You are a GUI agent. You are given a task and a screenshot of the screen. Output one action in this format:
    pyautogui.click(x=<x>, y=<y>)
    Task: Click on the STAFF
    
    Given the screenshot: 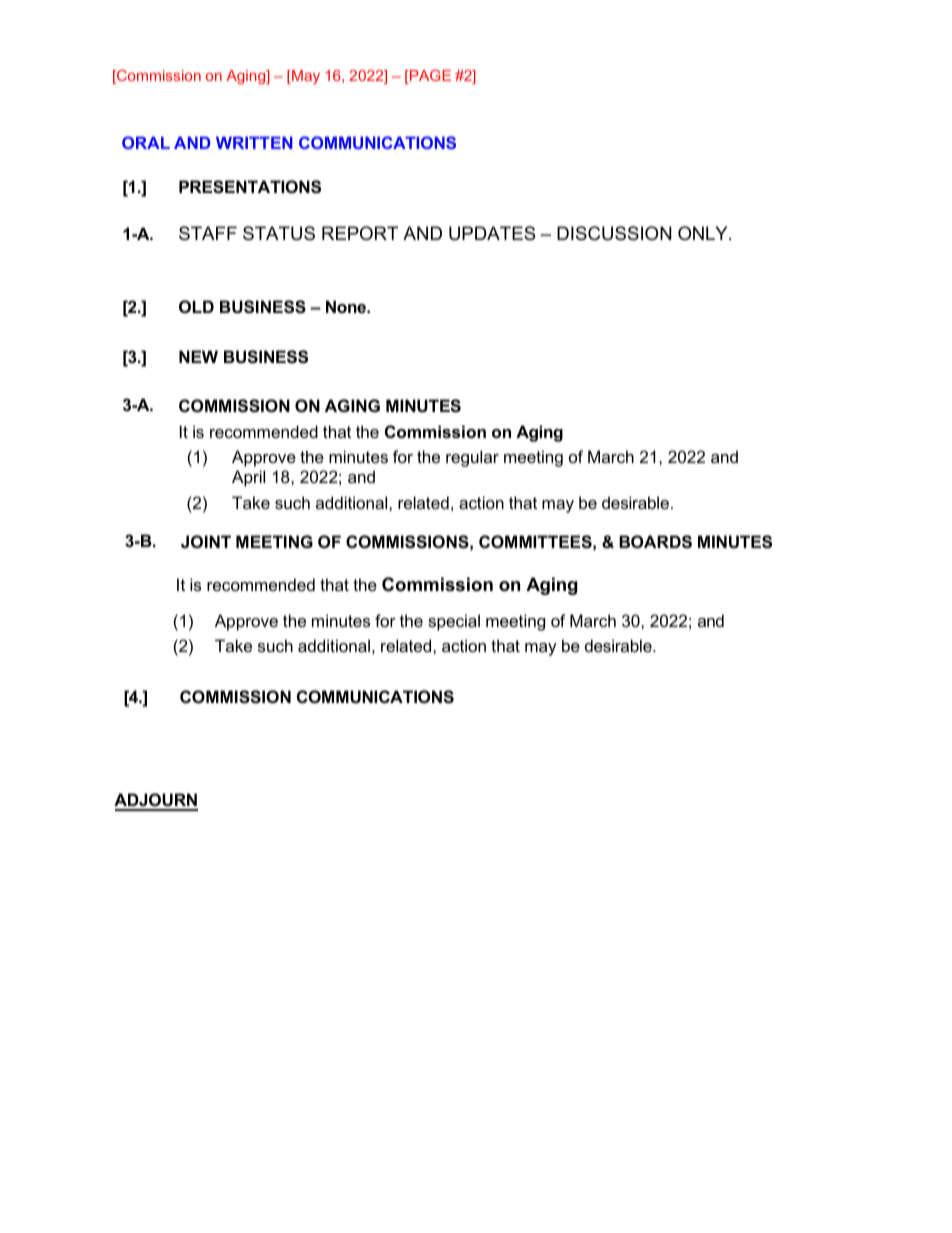 What is the action you would take?
    pyautogui.click(x=208, y=233)
